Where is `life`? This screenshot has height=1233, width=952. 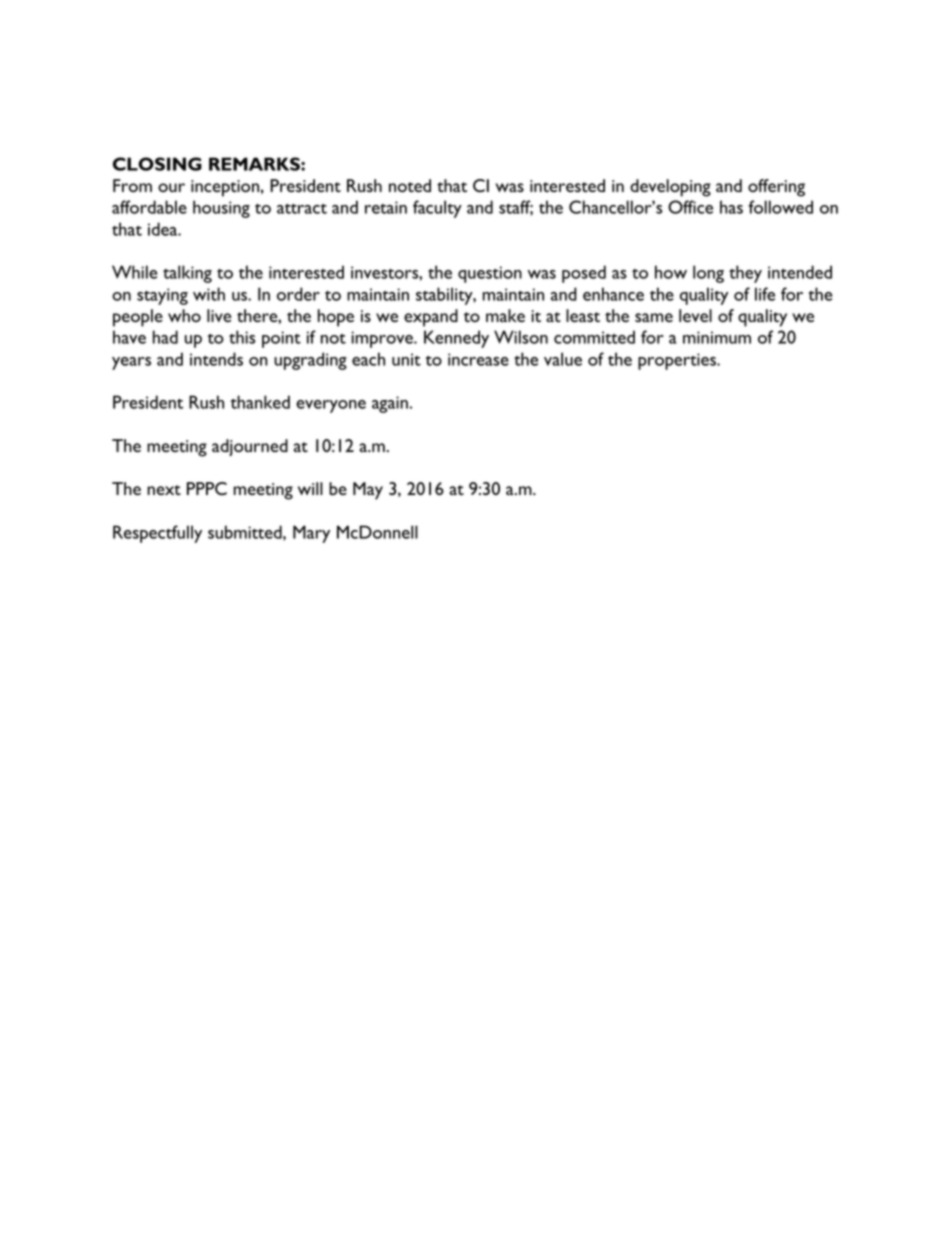 life is located at coordinates (765, 294).
